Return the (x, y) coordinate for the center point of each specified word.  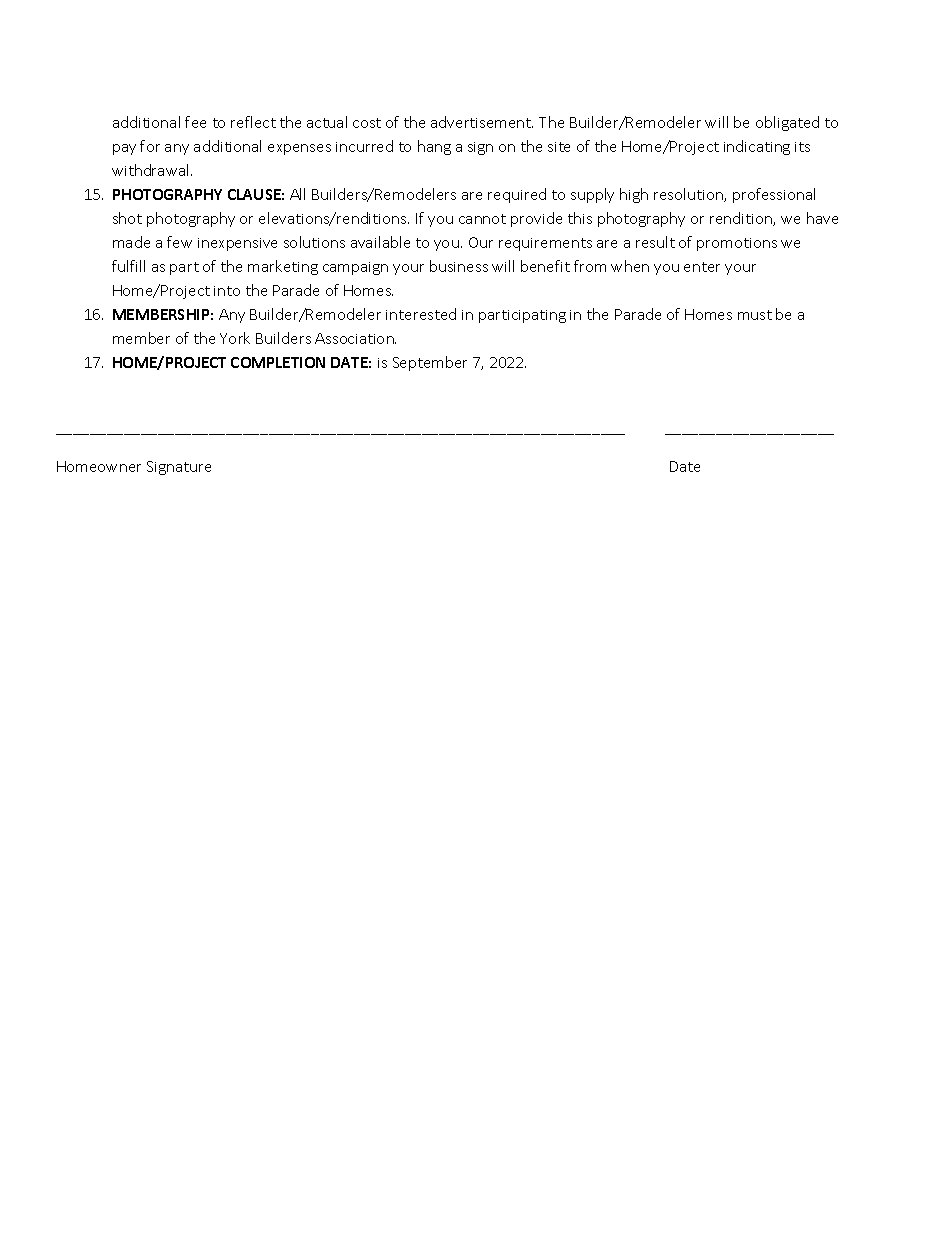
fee (195, 122)
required (517, 195)
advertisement (482, 122)
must (755, 315)
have (822, 218)
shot (127, 218)
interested (421, 314)
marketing (283, 267)
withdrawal (152, 170)
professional (774, 195)
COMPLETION (278, 362)
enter (702, 267)
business (459, 266)
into (227, 291)
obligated (787, 123)
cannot (482, 219)
